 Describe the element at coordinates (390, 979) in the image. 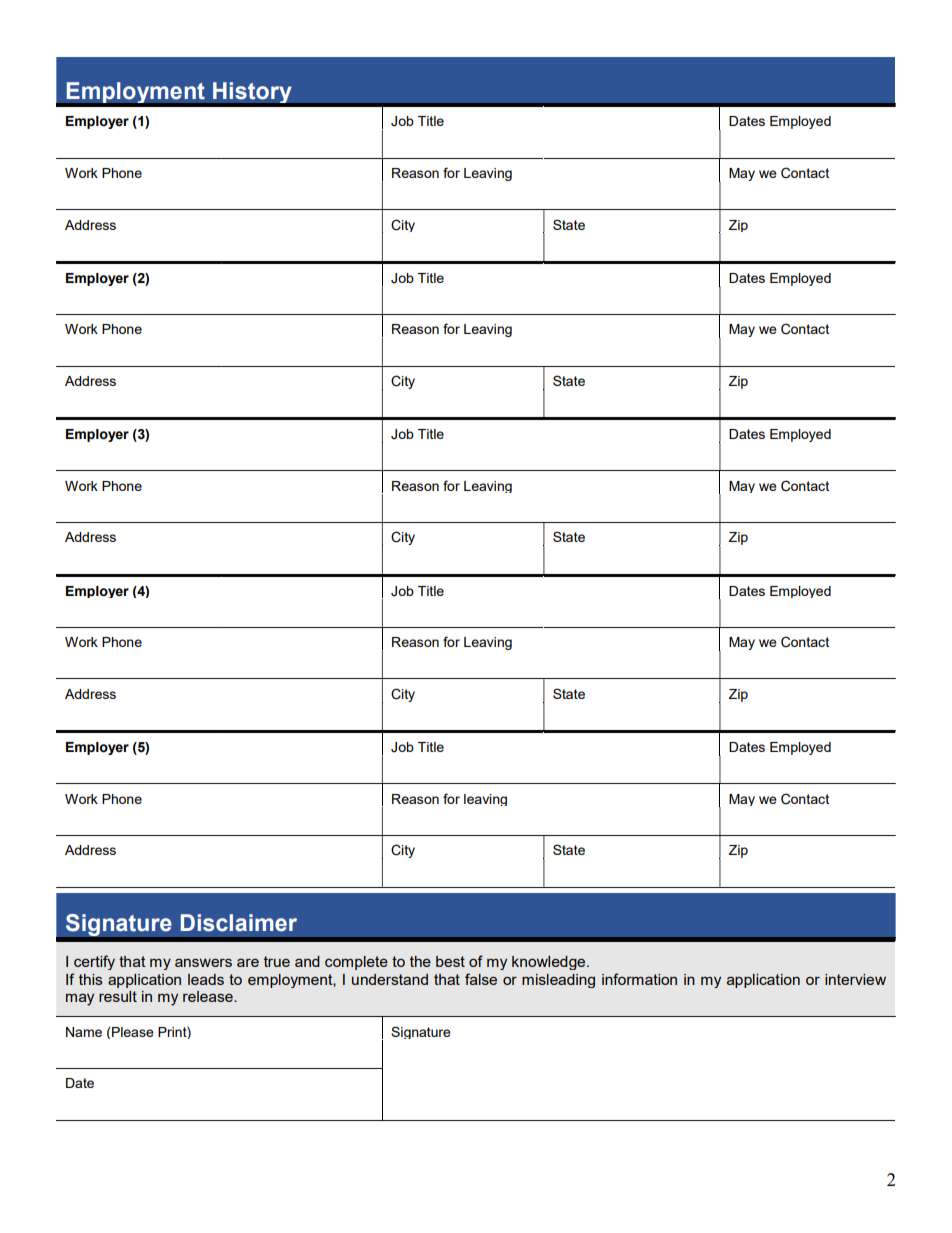

I see `understand` at that location.
